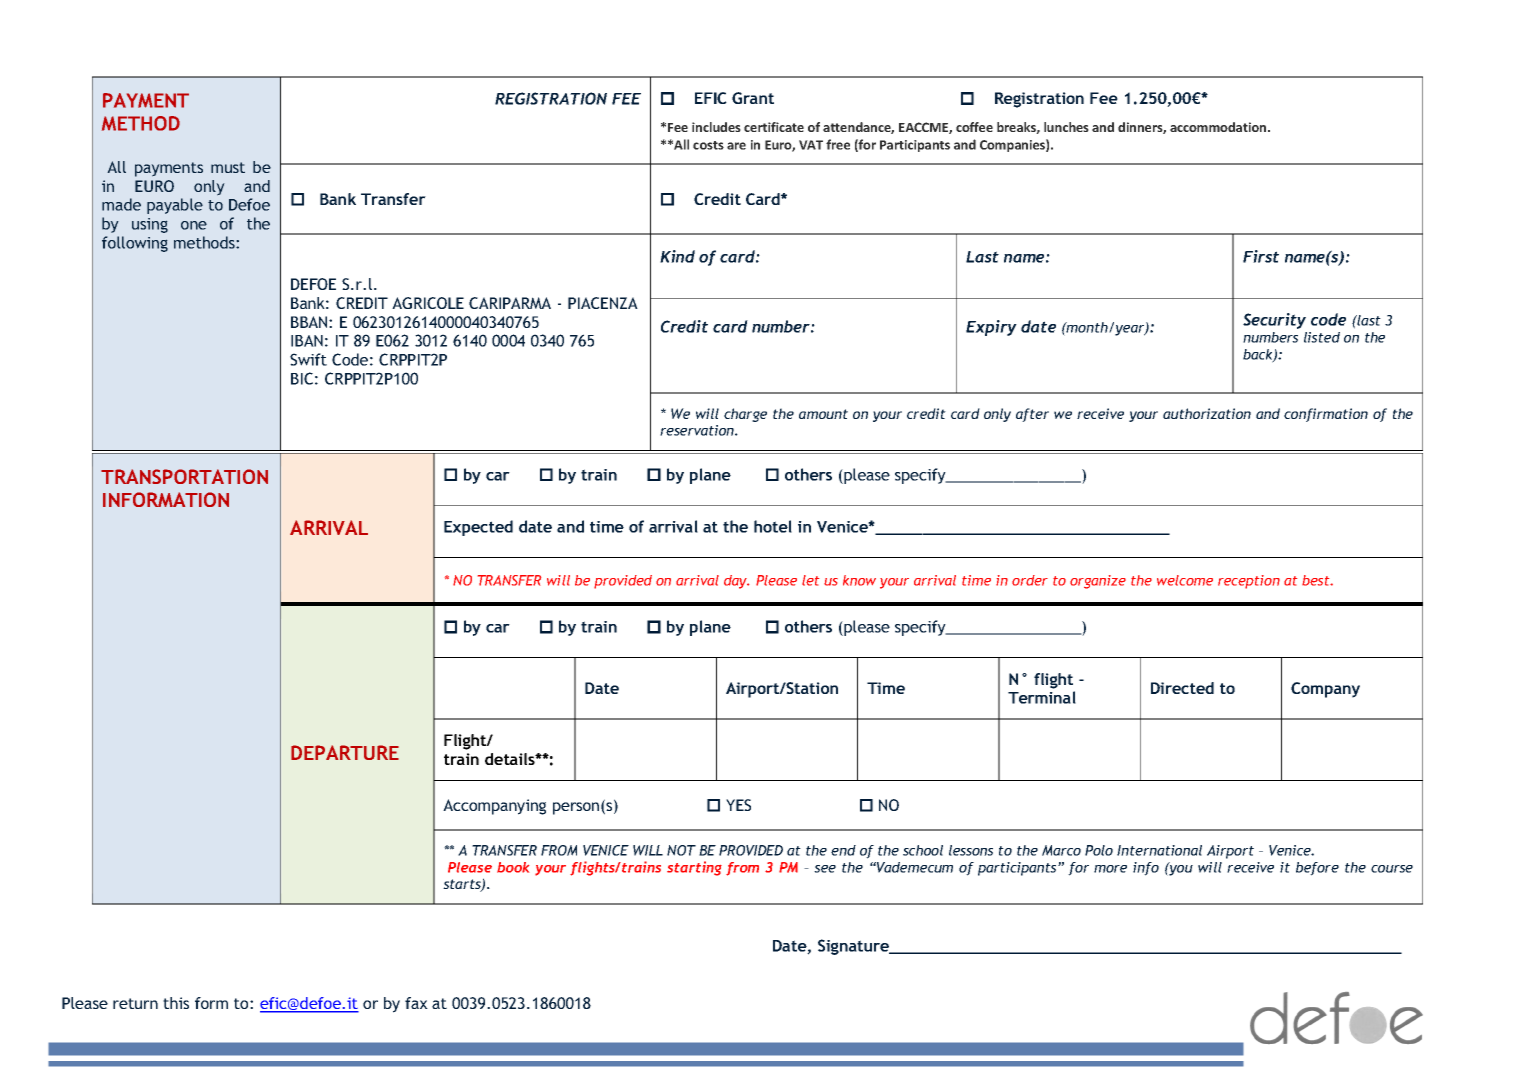  Describe the element at coordinates (1219, 127) in the page. I see `accommodation` at that location.
